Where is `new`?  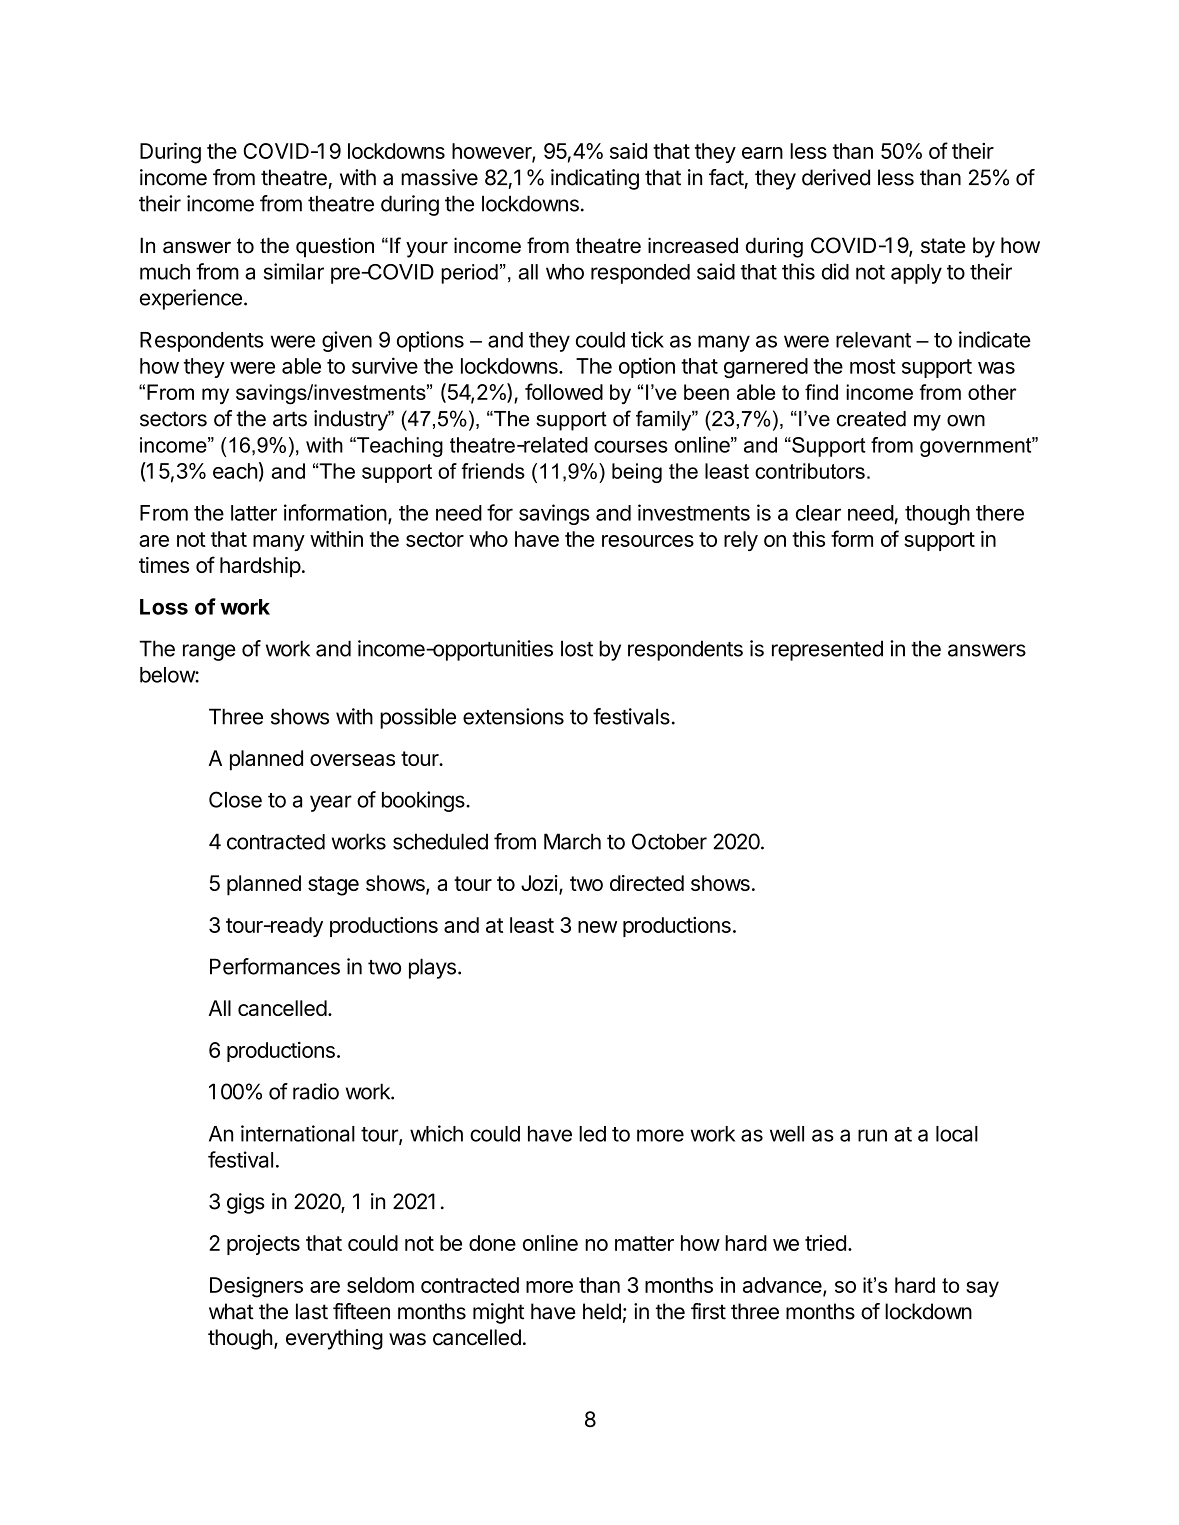
new is located at coordinates (597, 927).
